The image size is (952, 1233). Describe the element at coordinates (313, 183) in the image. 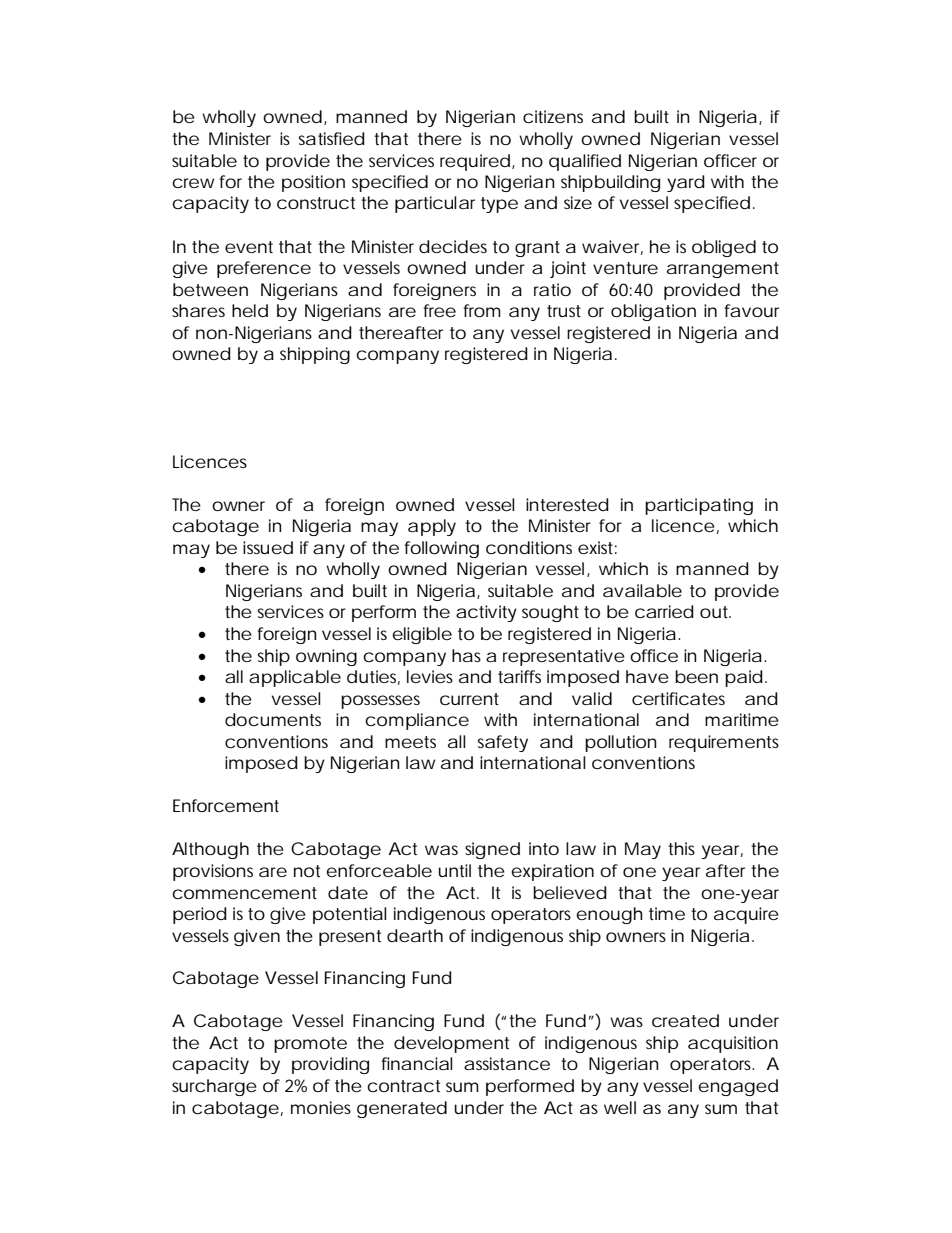

I see `position` at that location.
